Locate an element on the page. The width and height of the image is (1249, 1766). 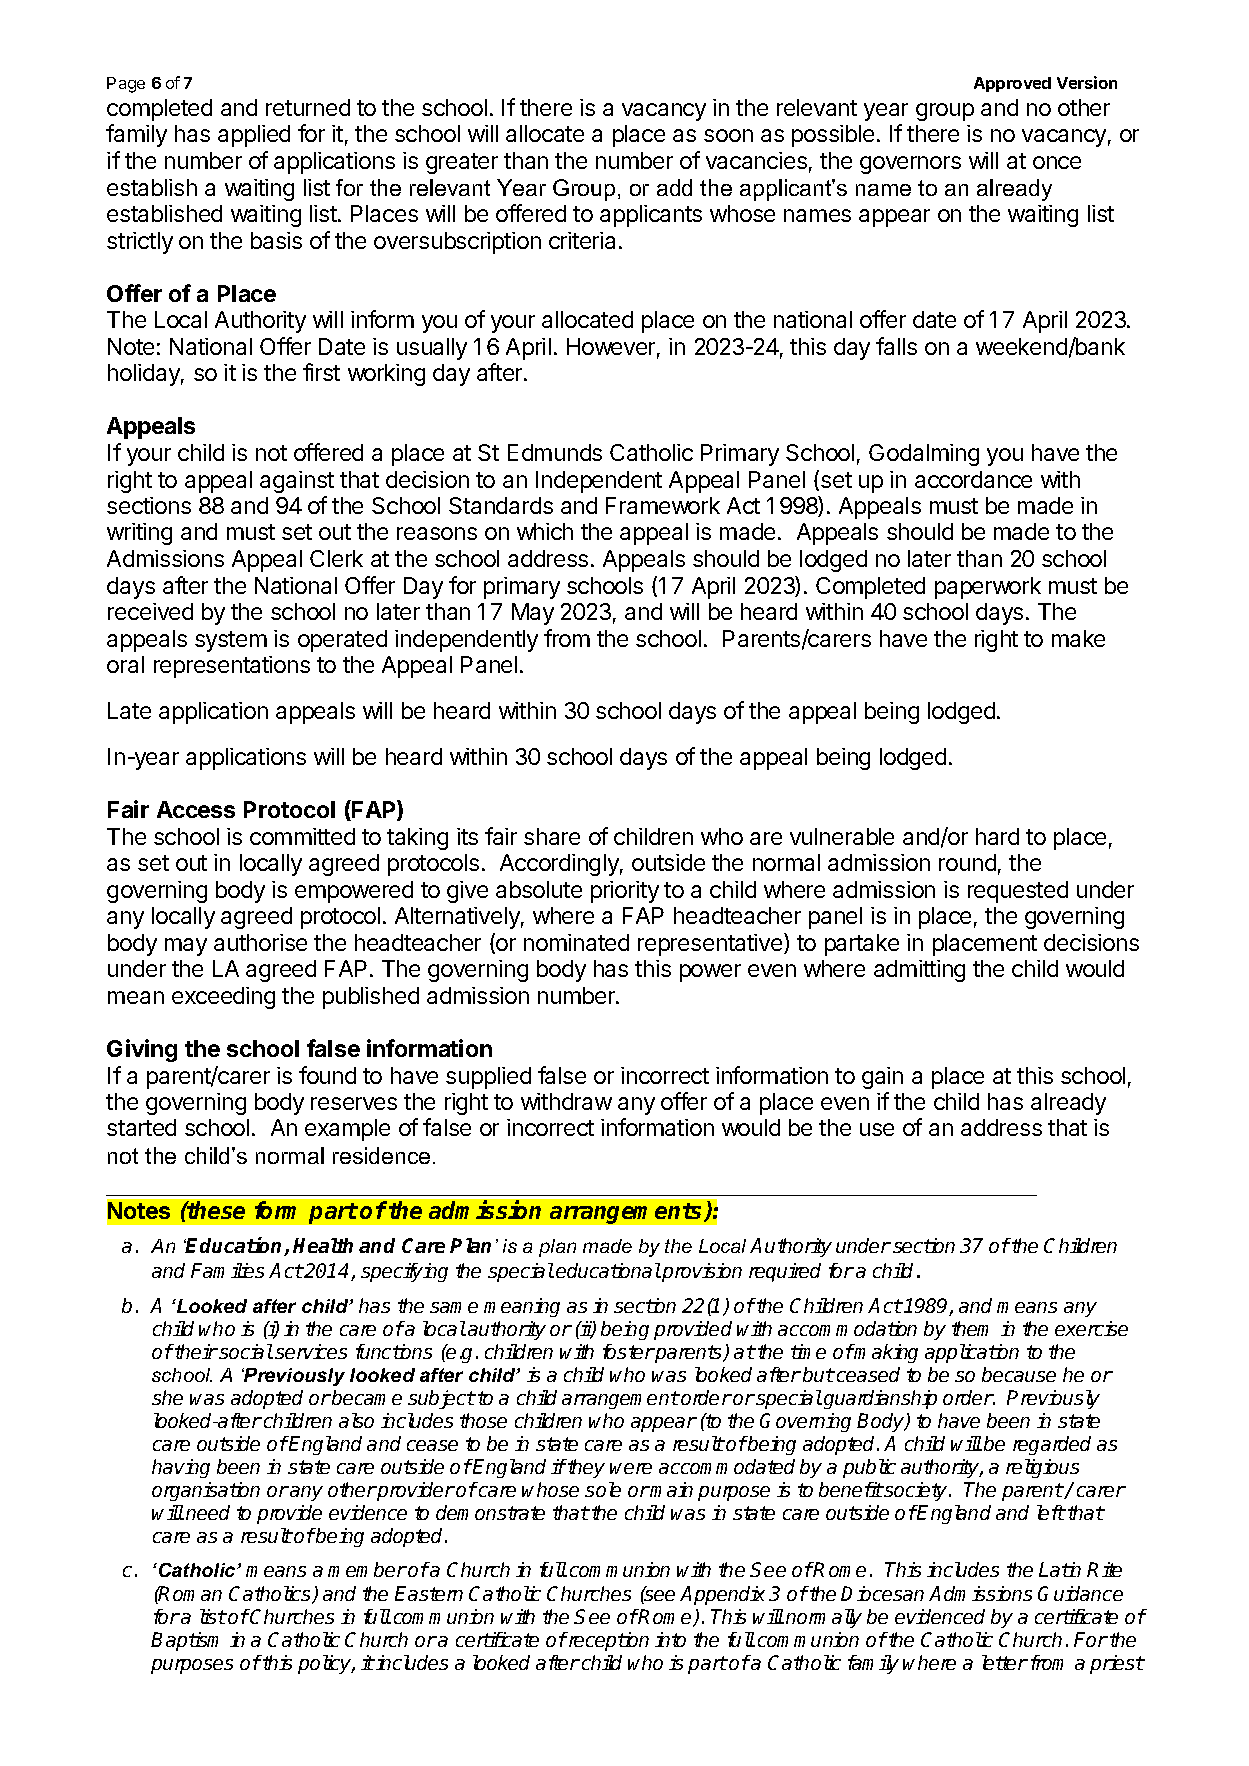
need is located at coordinates (208, 1512).
